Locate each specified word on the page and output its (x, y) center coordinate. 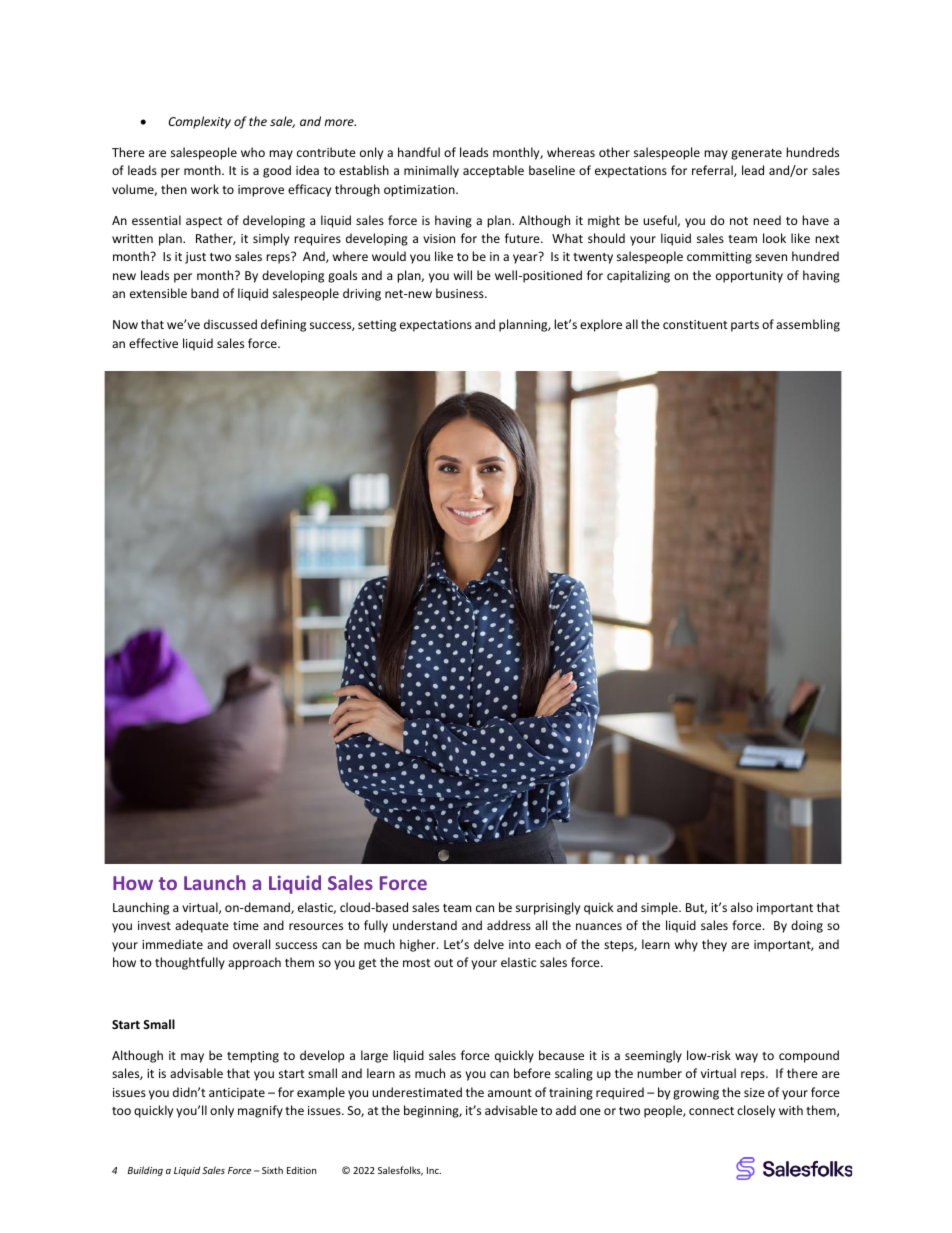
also (742, 907)
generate (756, 154)
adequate (202, 926)
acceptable (493, 171)
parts (745, 326)
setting (377, 326)
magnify (260, 1111)
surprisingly (548, 908)
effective (153, 343)
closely (756, 1111)
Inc (434, 1170)
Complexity (200, 122)
